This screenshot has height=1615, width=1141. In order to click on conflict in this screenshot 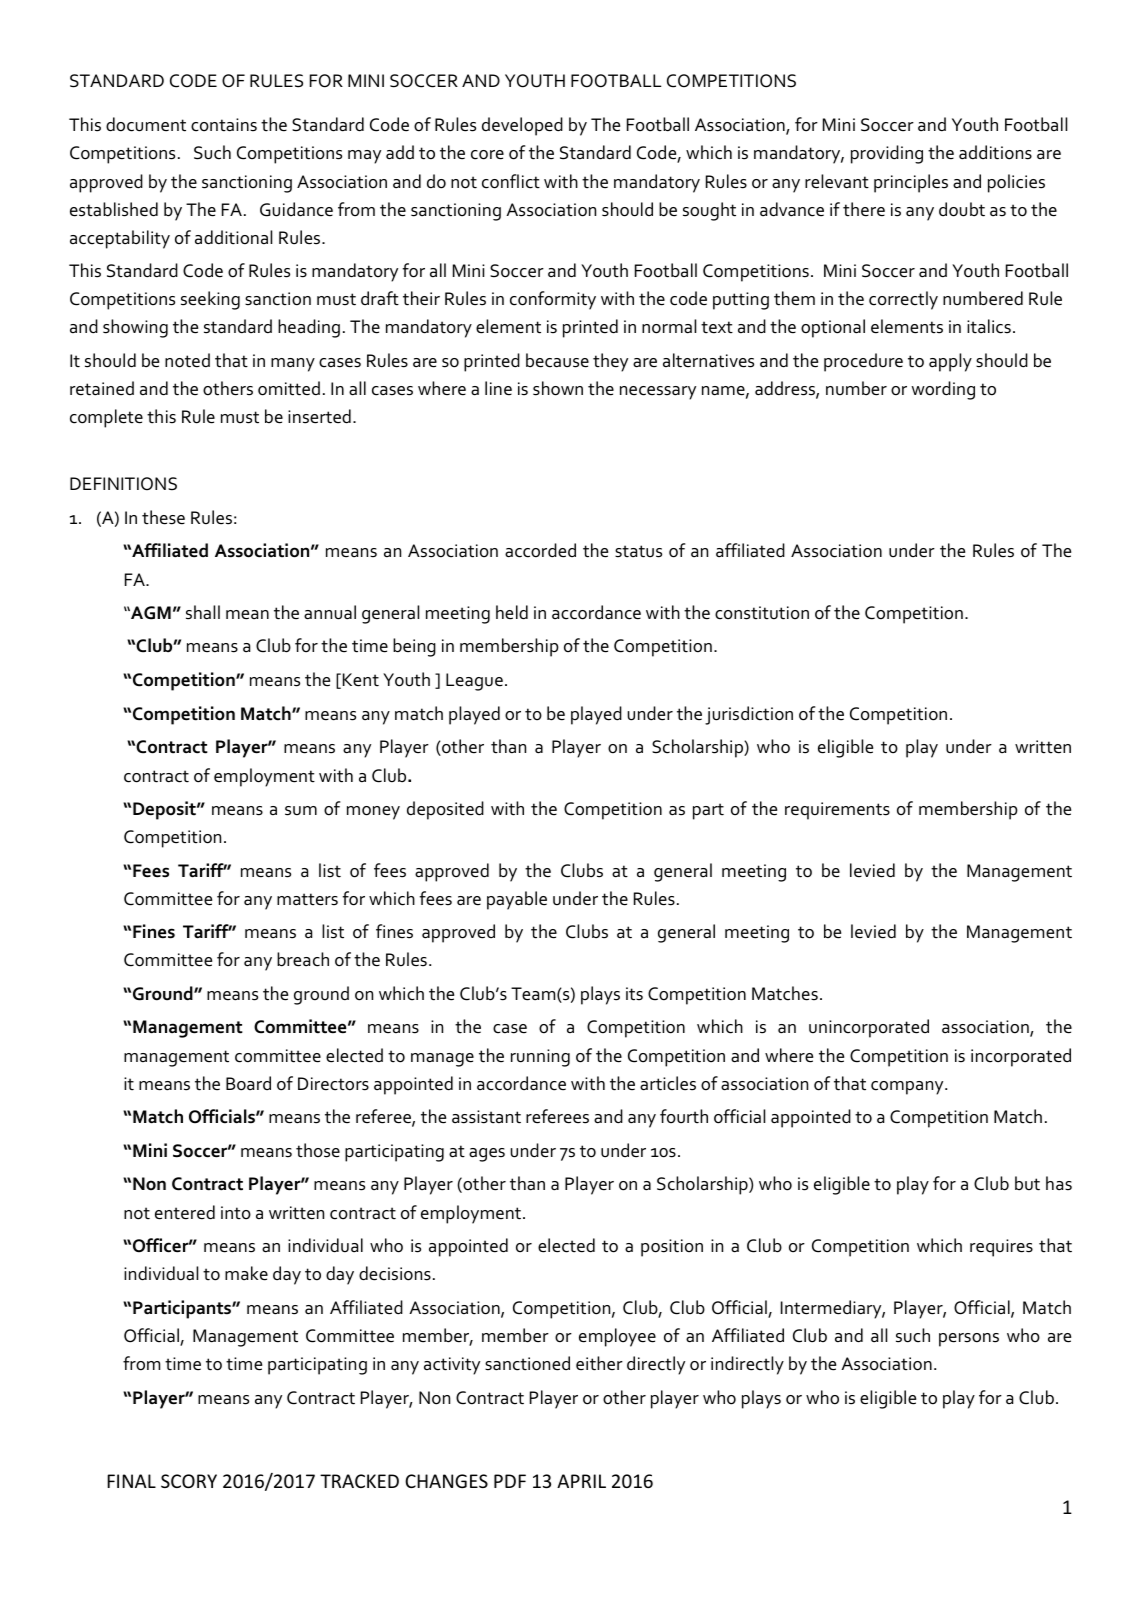, I will do `click(511, 181)`.
